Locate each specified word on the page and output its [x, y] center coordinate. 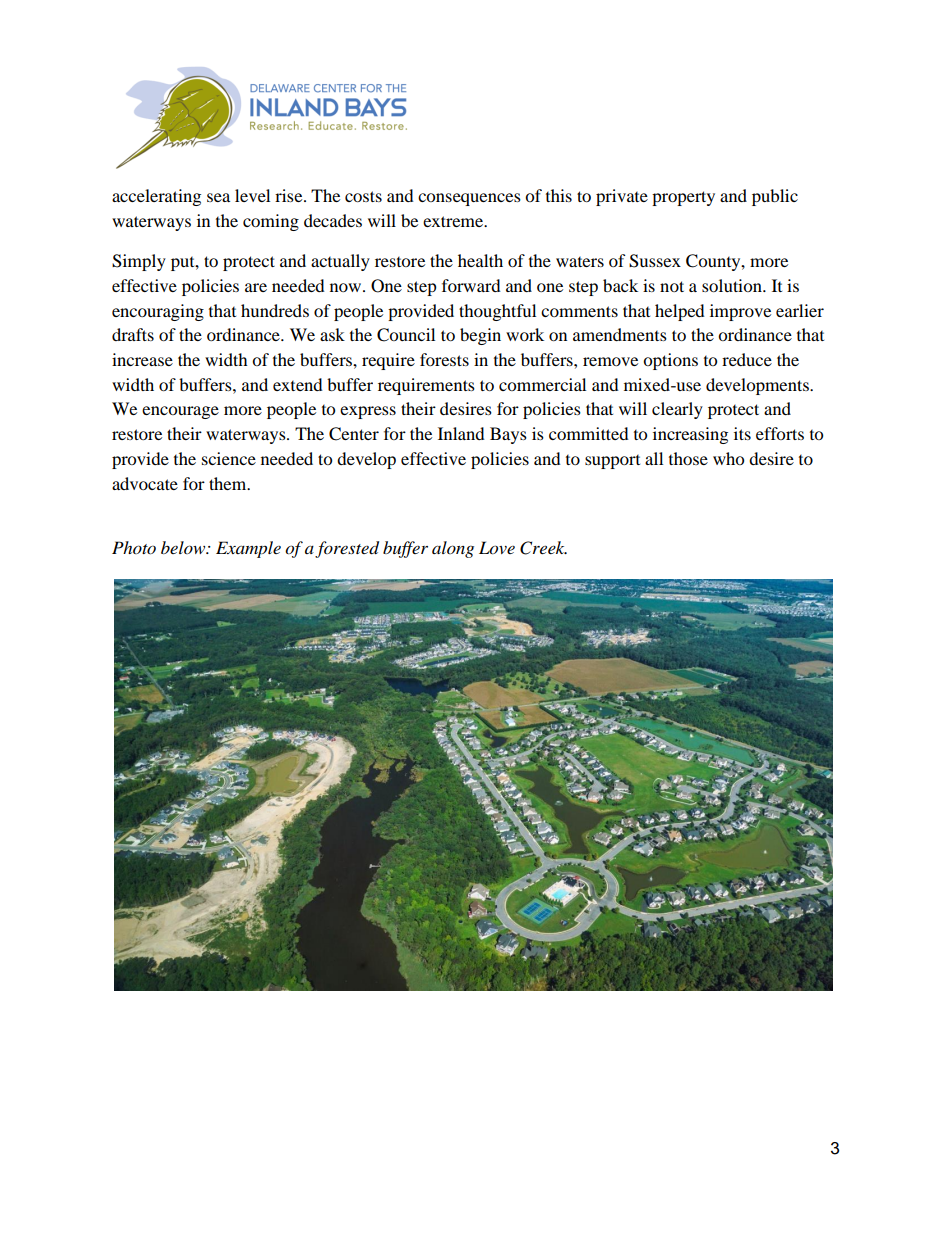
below [184, 547]
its [742, 433]
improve [740, 312]
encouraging [158, 312]
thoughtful [497, 312]
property [683, 198]
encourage [180, 412]
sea [218, 197]
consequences [469, 199]
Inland [461, 433]
